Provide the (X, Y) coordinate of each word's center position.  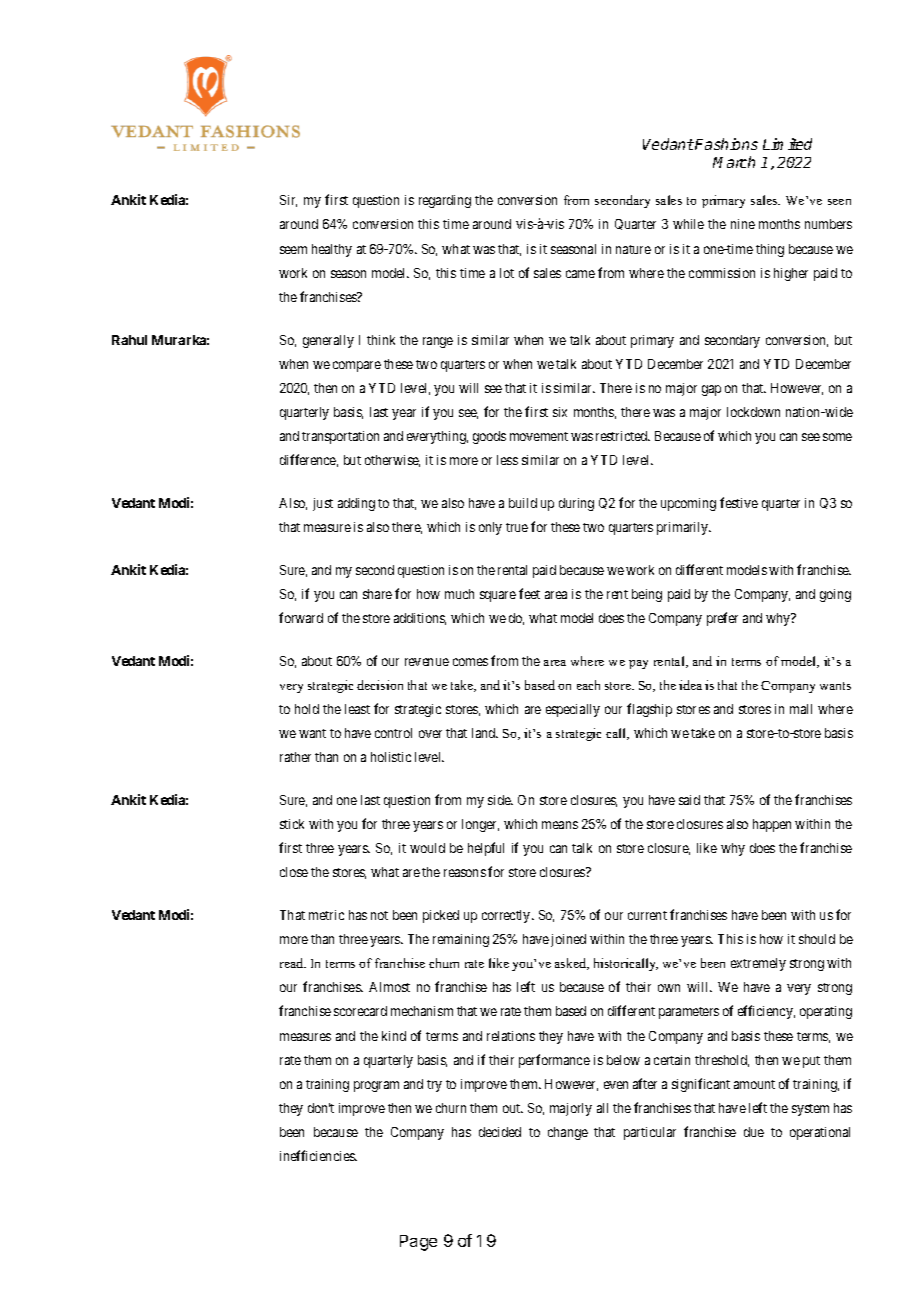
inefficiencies (318, 1155)
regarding (445, 201)
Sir (288, 201)
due (754, 1132)
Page (418, 1243)
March (734, 162)
